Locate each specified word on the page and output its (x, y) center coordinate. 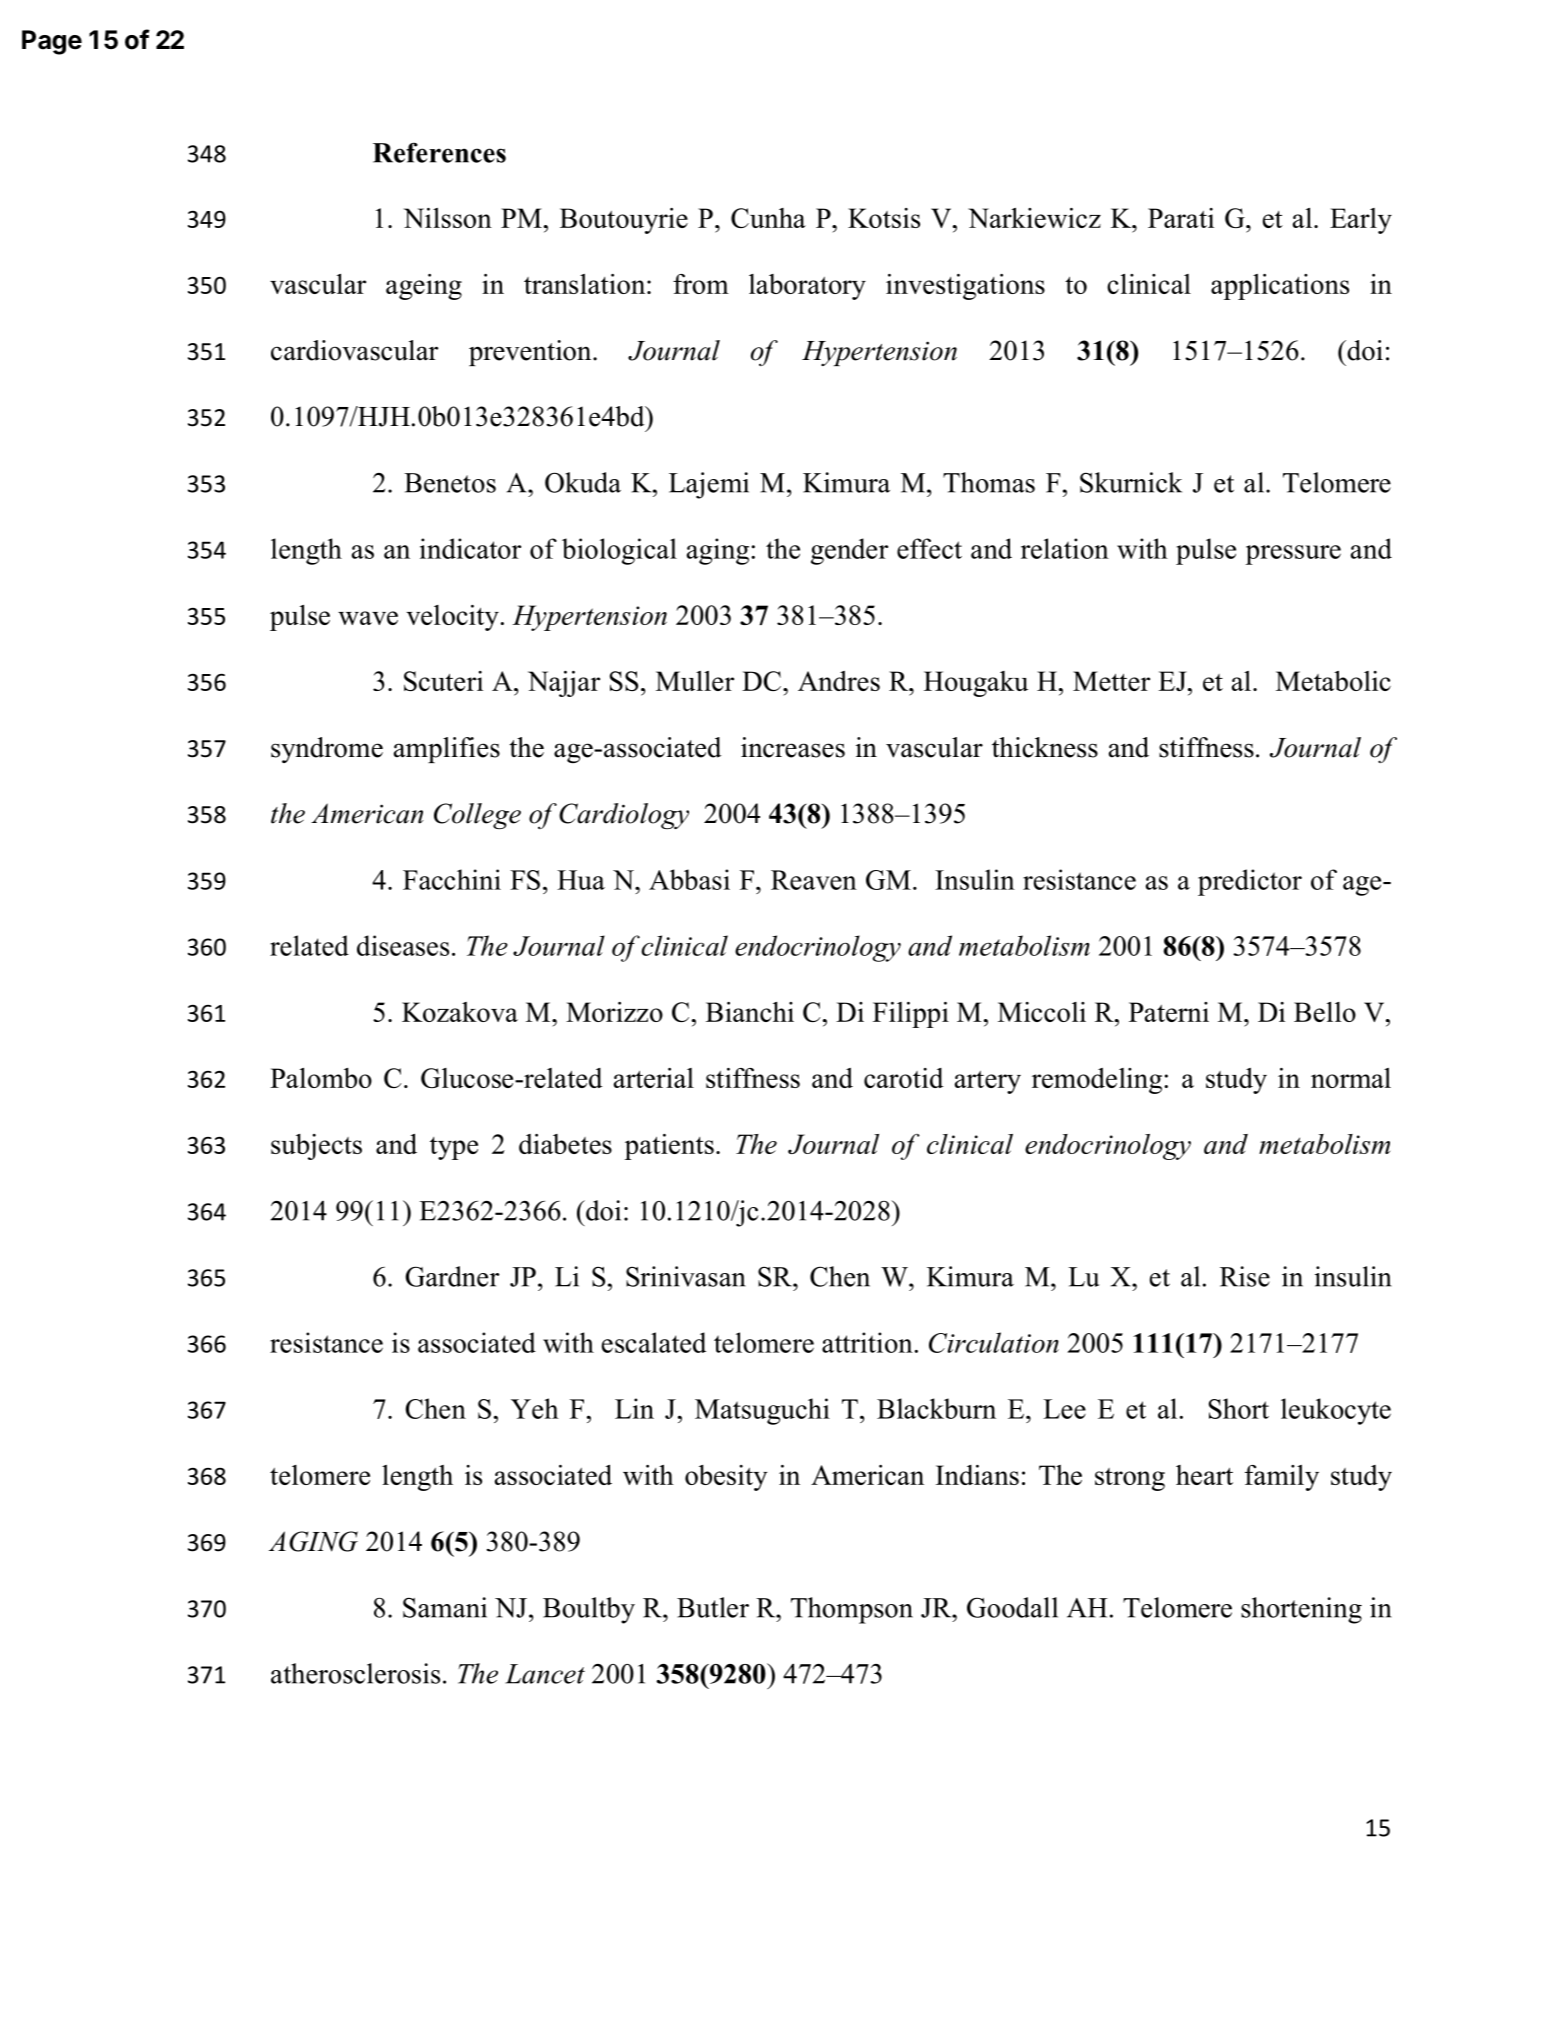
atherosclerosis (355, 1673)
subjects (316, 1147)
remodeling (1097, 1081)
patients (669, 1147)
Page (52, 42)
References (439, 152)
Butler (713, 1607)
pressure (1293, 555)
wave (368, 618)
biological (619, 551)
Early (1361, 221)
